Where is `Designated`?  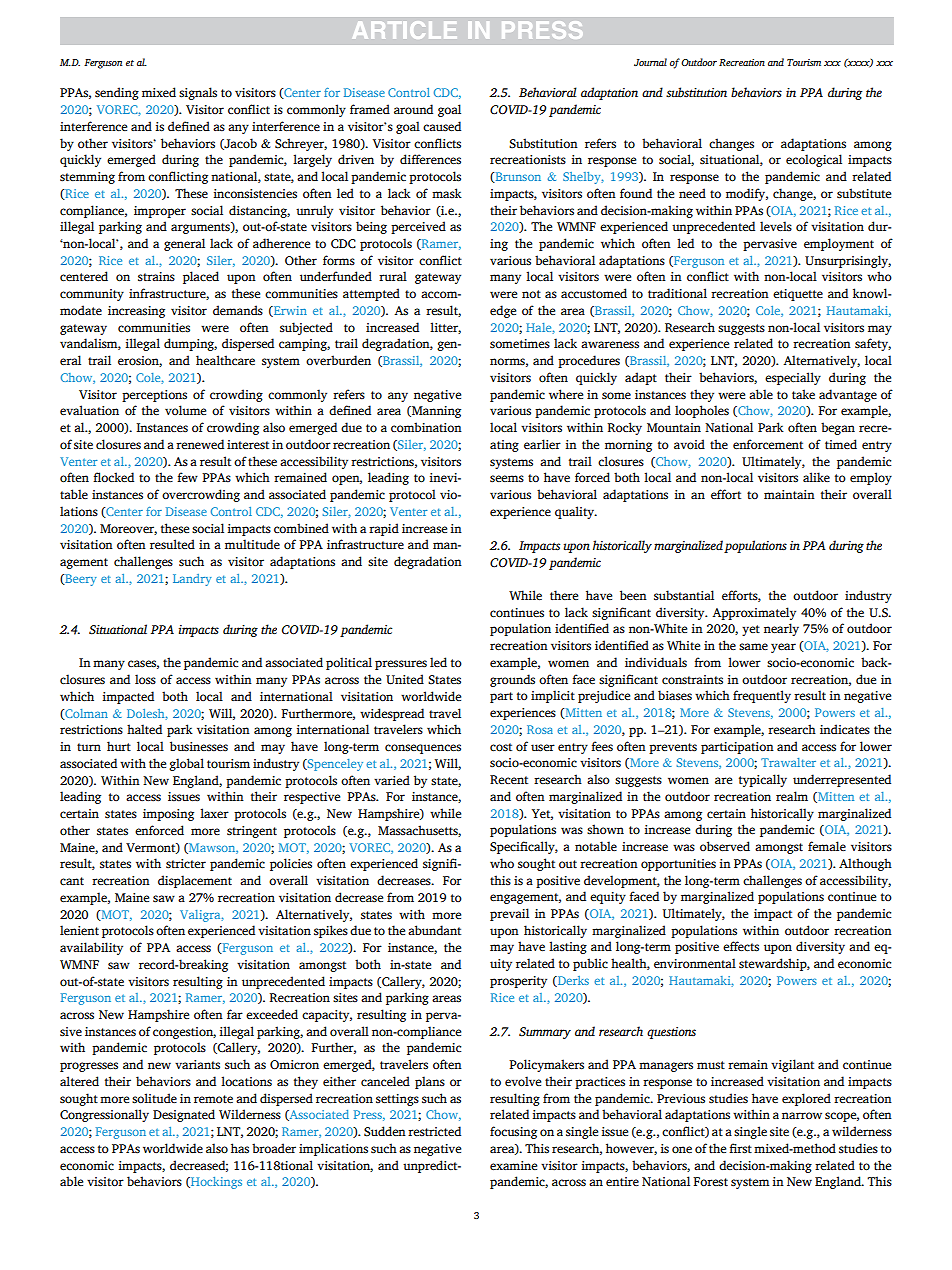
Designated is located at coordinates (184, 1115).
